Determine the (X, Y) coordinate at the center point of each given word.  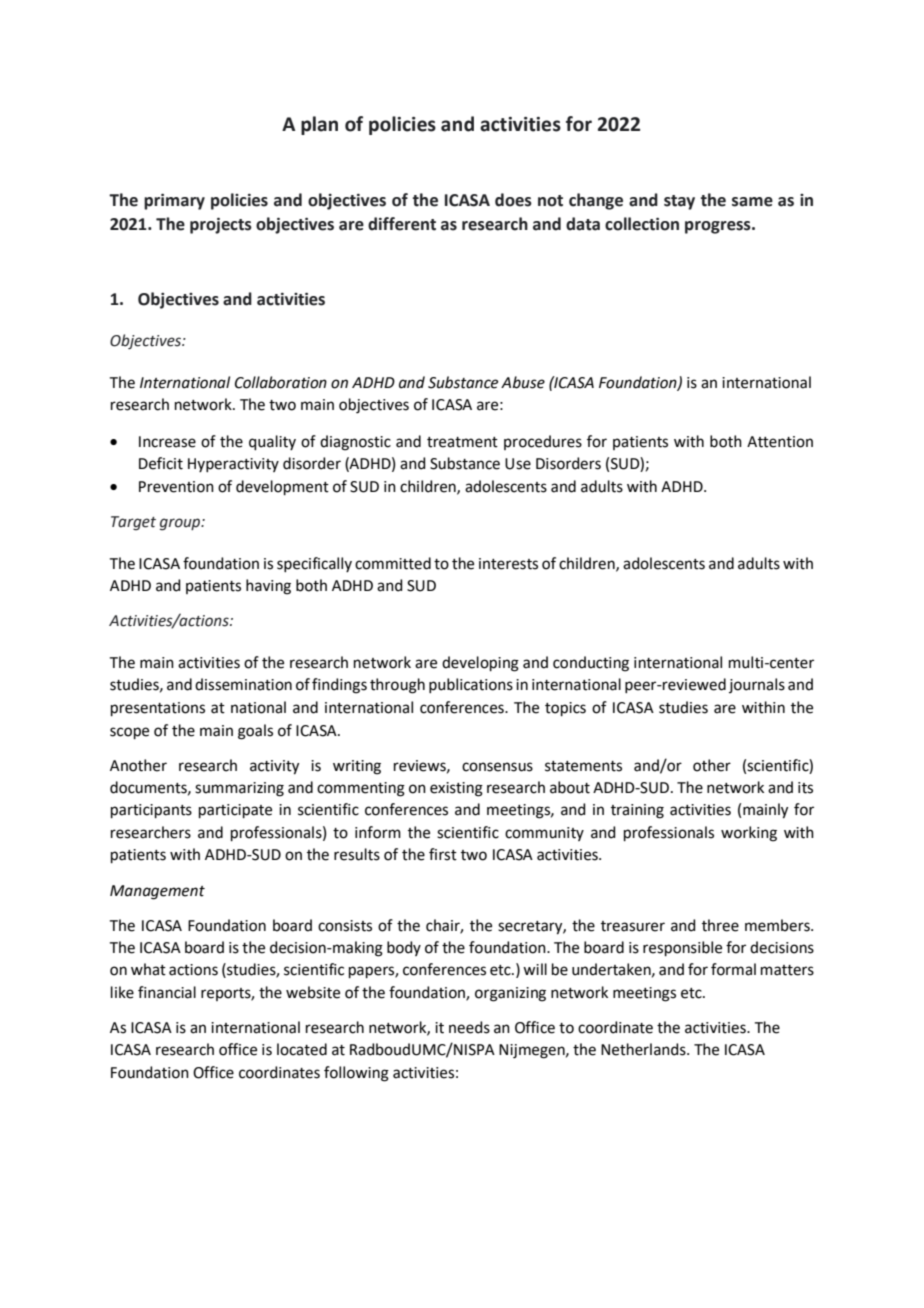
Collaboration (281, 382)
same (752, 202)
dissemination (243, 684)
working (749, 834)
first (443, 854)
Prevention (176, 487)
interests (508, 564)
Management (157, 892)
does (513, 200)
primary (174, 201)
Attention (780, 442)
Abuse (523, 382)
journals (757, 685)
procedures (543, 442)
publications (471, 685)
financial (167, 992)
